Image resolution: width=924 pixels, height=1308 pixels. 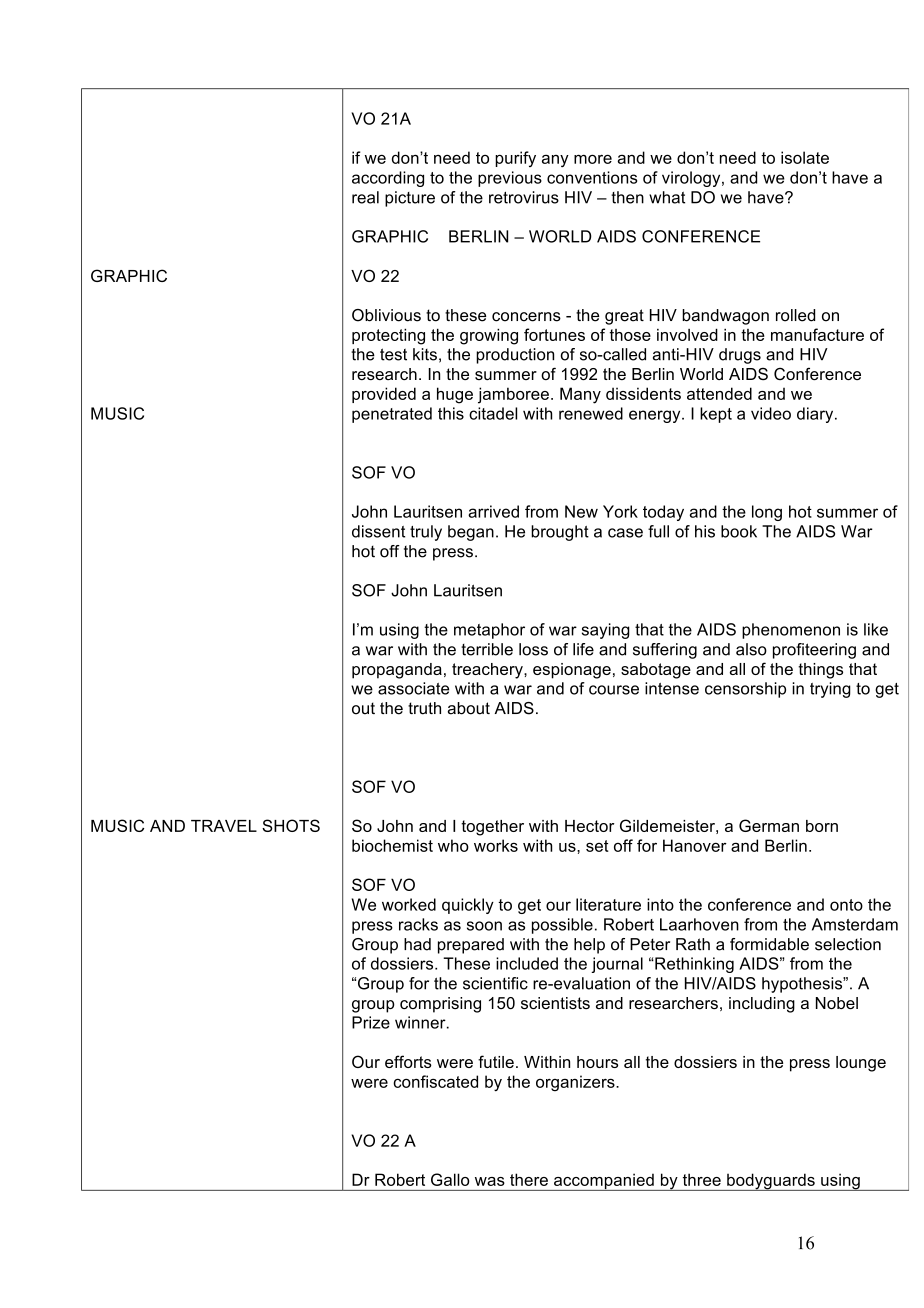 I want to click on SHOTS, so click(x=291, y=825).
